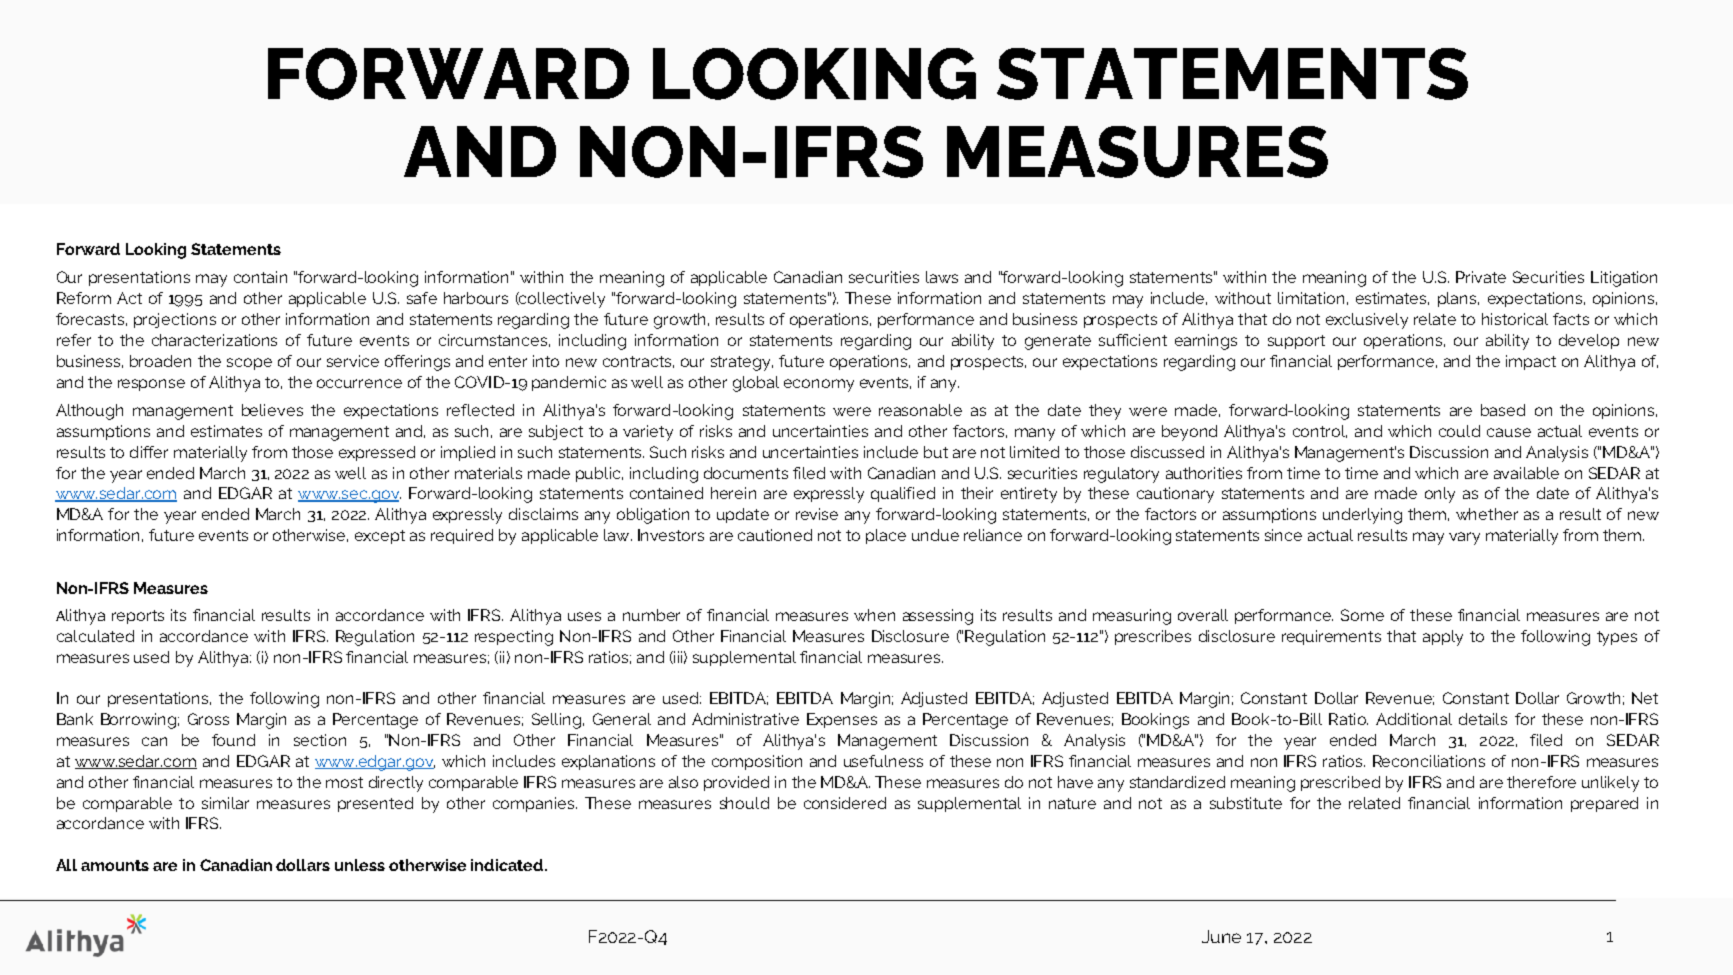  What do you see at coordinates (842, 720) in the image?
I see `Expenses` at bounding box center [842, 720].
